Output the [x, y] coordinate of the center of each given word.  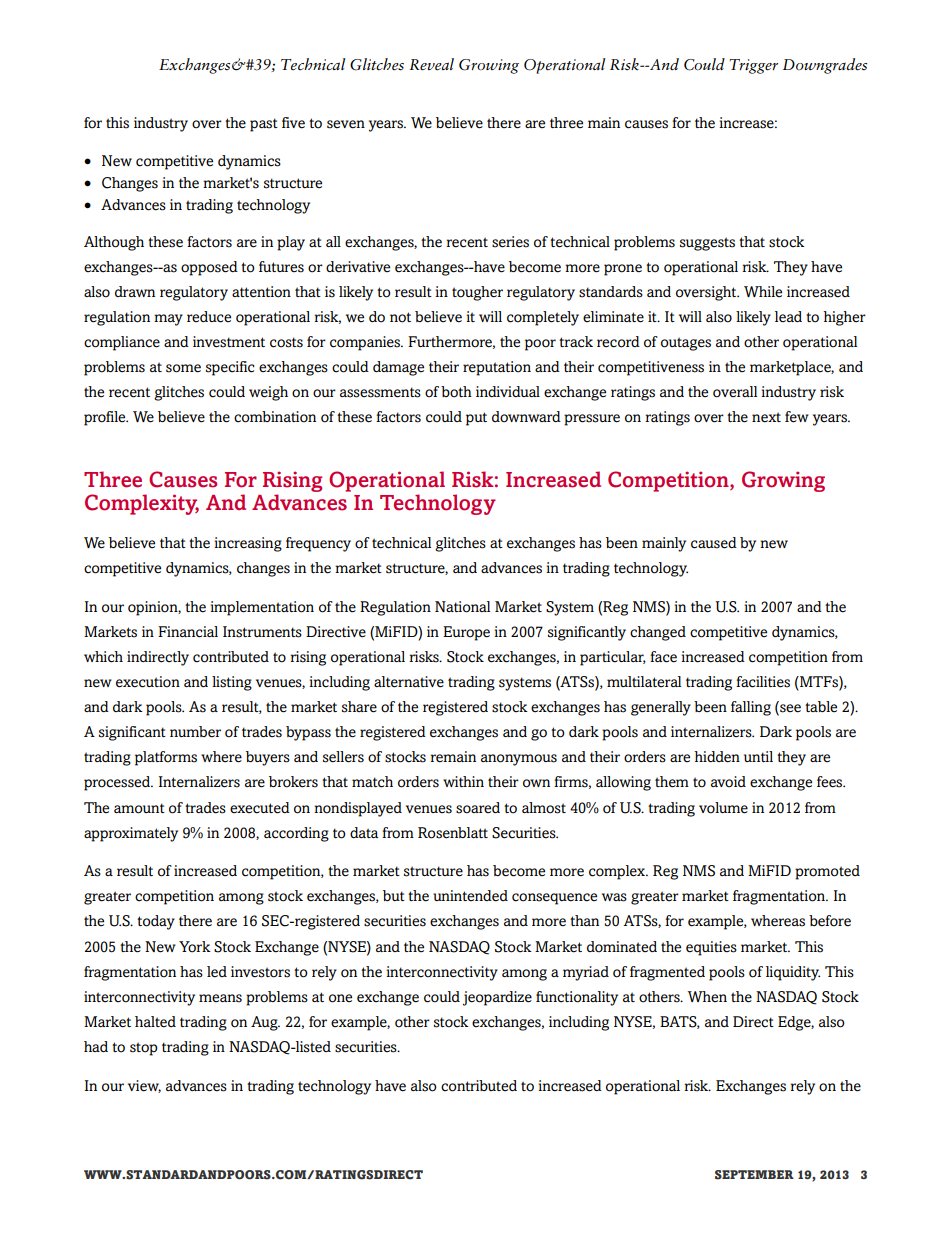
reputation [497, 368]
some [183, 368]
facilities [763, 682]
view [144, 1086]
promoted [827, 872]
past [264, 125]
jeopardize [497, 998]
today [156, 922]
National [462, 607]
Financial [188, 632]
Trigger [753, 66]
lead [788, 317]
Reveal [431, 64]
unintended [470, 896]
